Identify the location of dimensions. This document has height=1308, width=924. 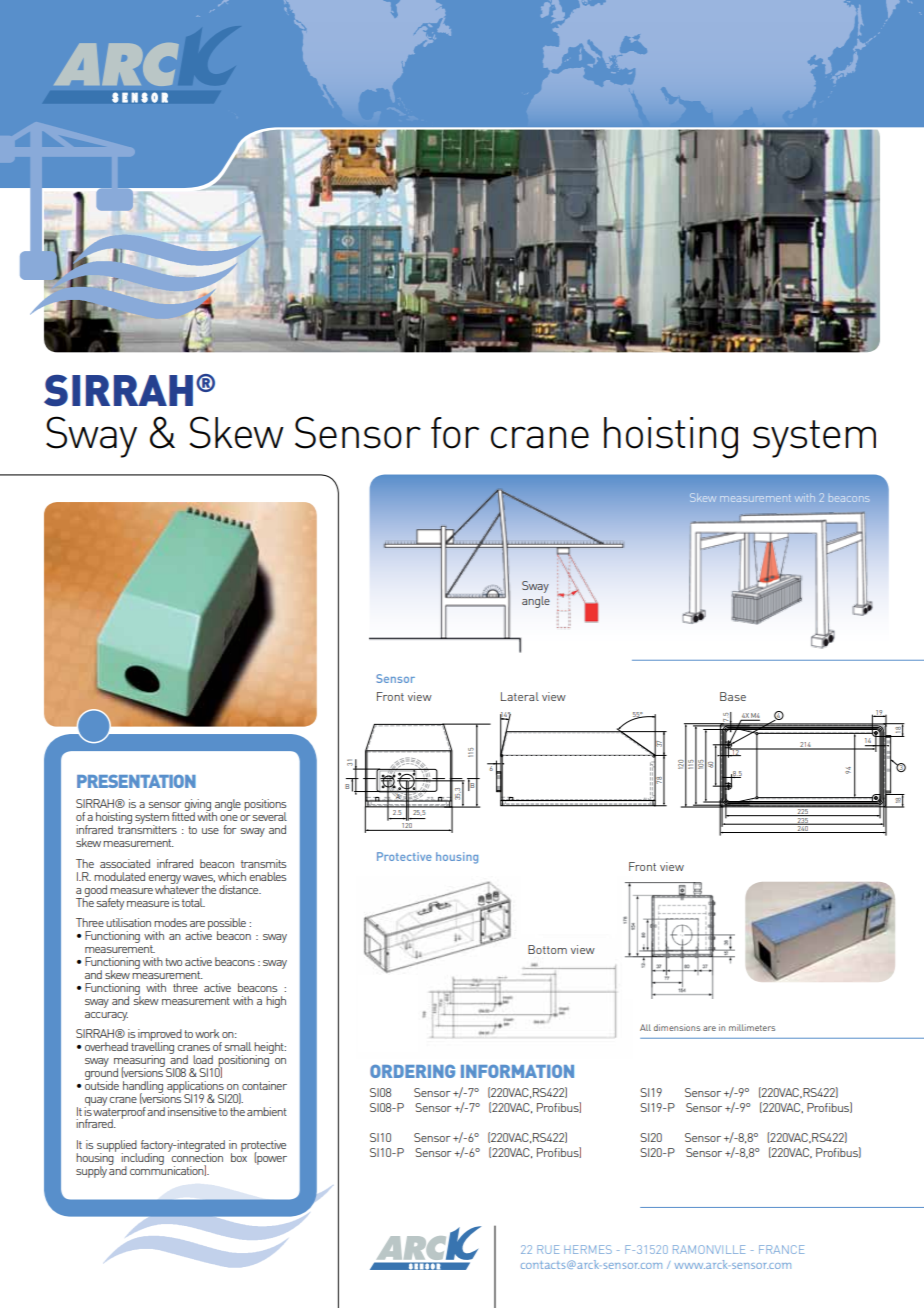
(677, 1027).
